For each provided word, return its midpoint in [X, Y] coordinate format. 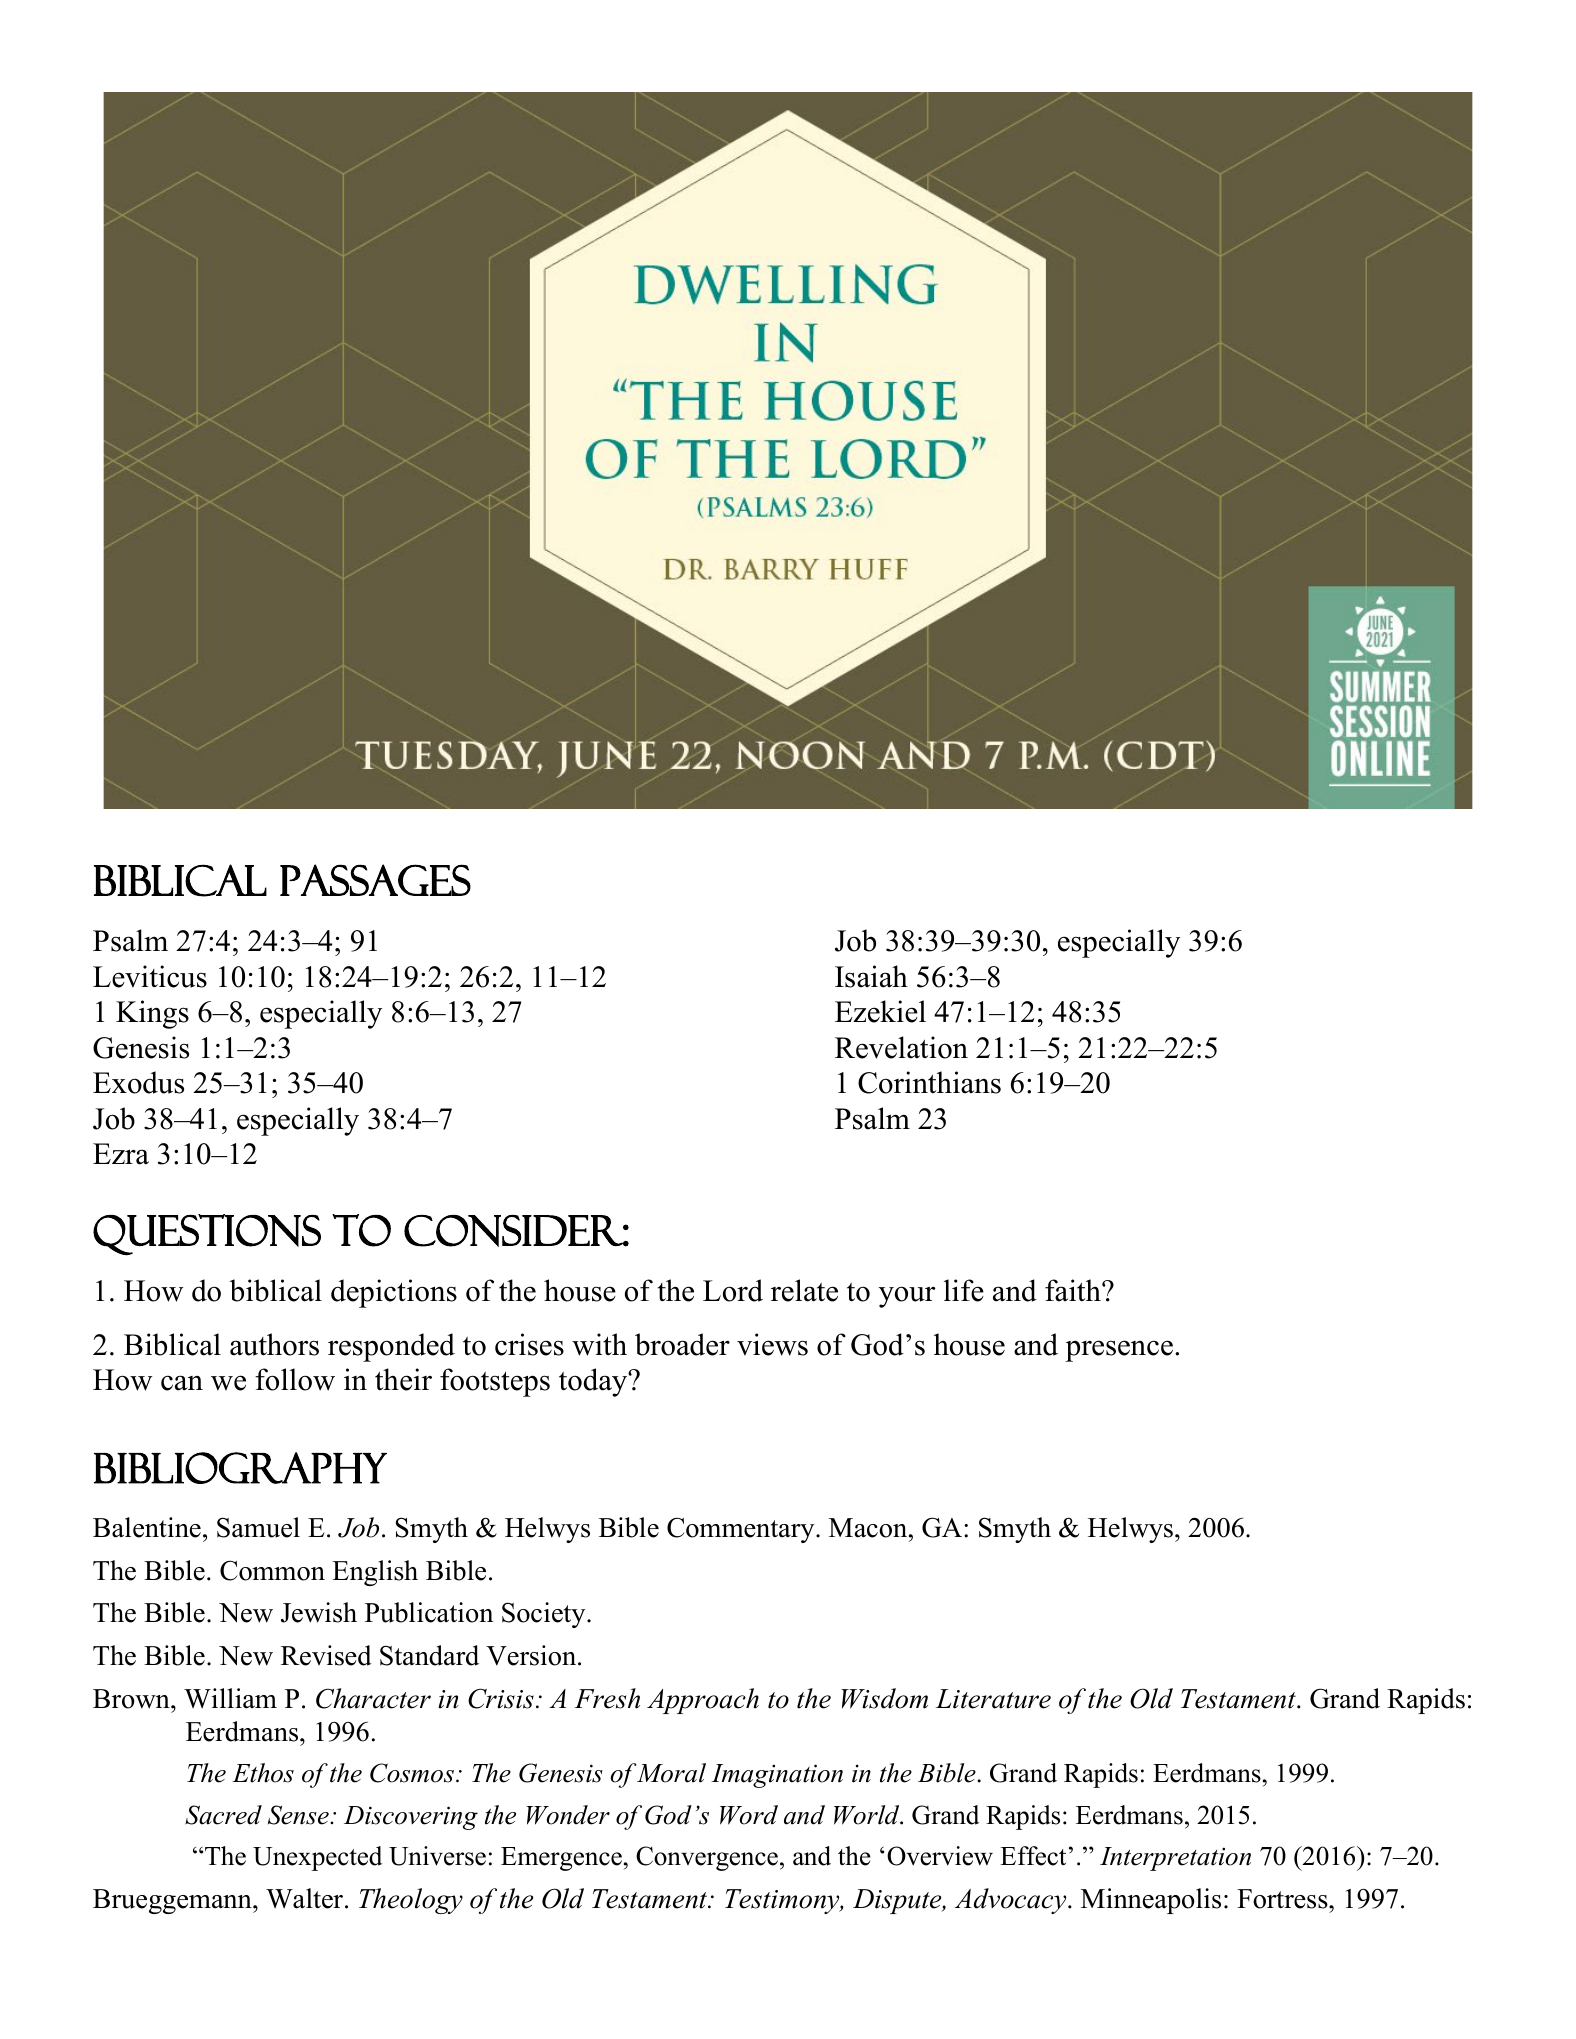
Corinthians [929, 1082]
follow [295, 1379]
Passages [375, 880]
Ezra [121, 1154]
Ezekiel [880, 1011]
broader [682, 1344]
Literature [993, 1699]
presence [1119, 1351]
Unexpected [317, 1858]
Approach [703, 1701]
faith [1074, 1290]
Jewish [319, 1612]
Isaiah [871, 976]
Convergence [707, 1858]
